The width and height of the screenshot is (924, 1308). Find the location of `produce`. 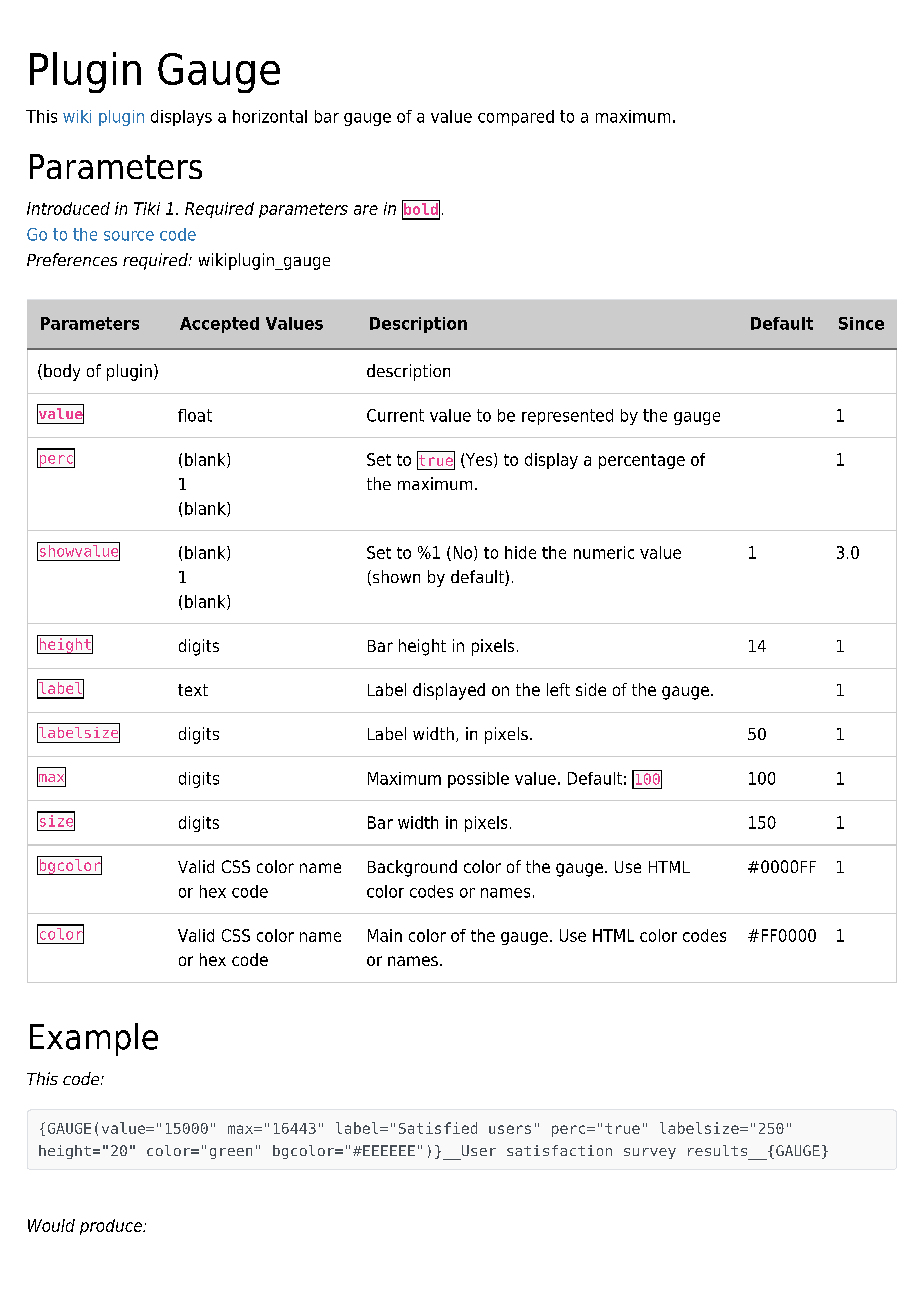

produce is located at coordinates (112, 1227).
